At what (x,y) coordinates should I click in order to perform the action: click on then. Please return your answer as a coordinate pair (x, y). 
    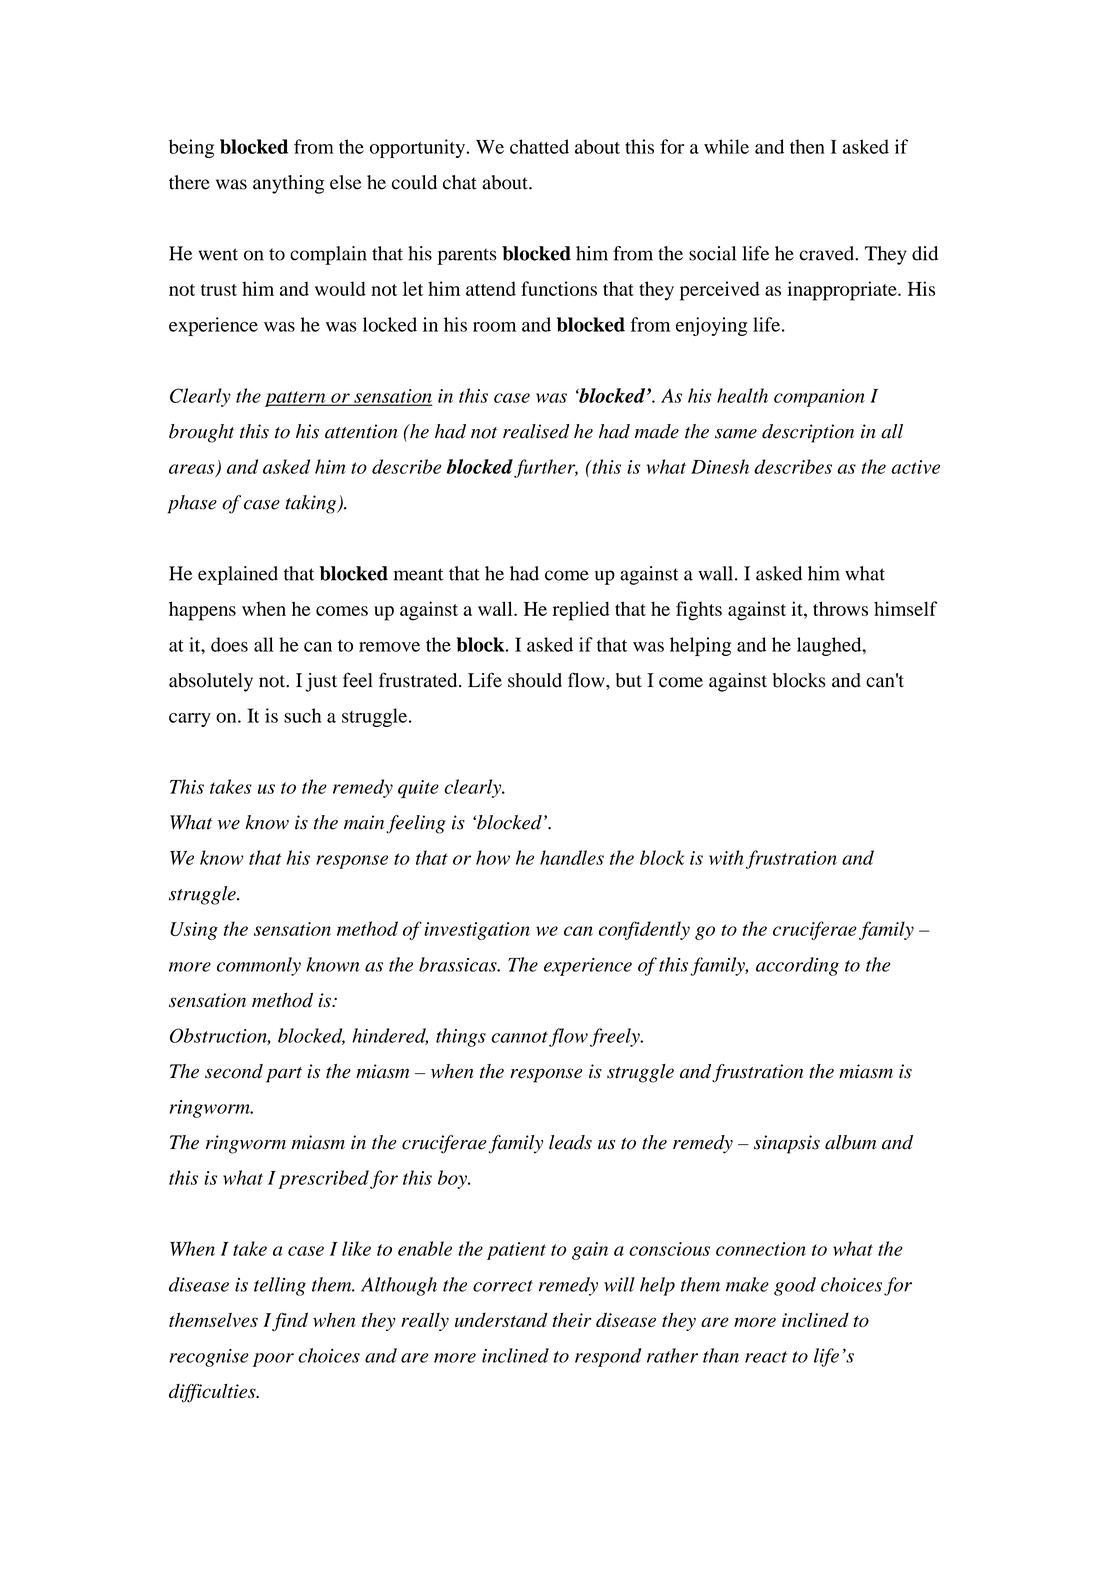
    Looking at the image, I should click on (807, 146).
